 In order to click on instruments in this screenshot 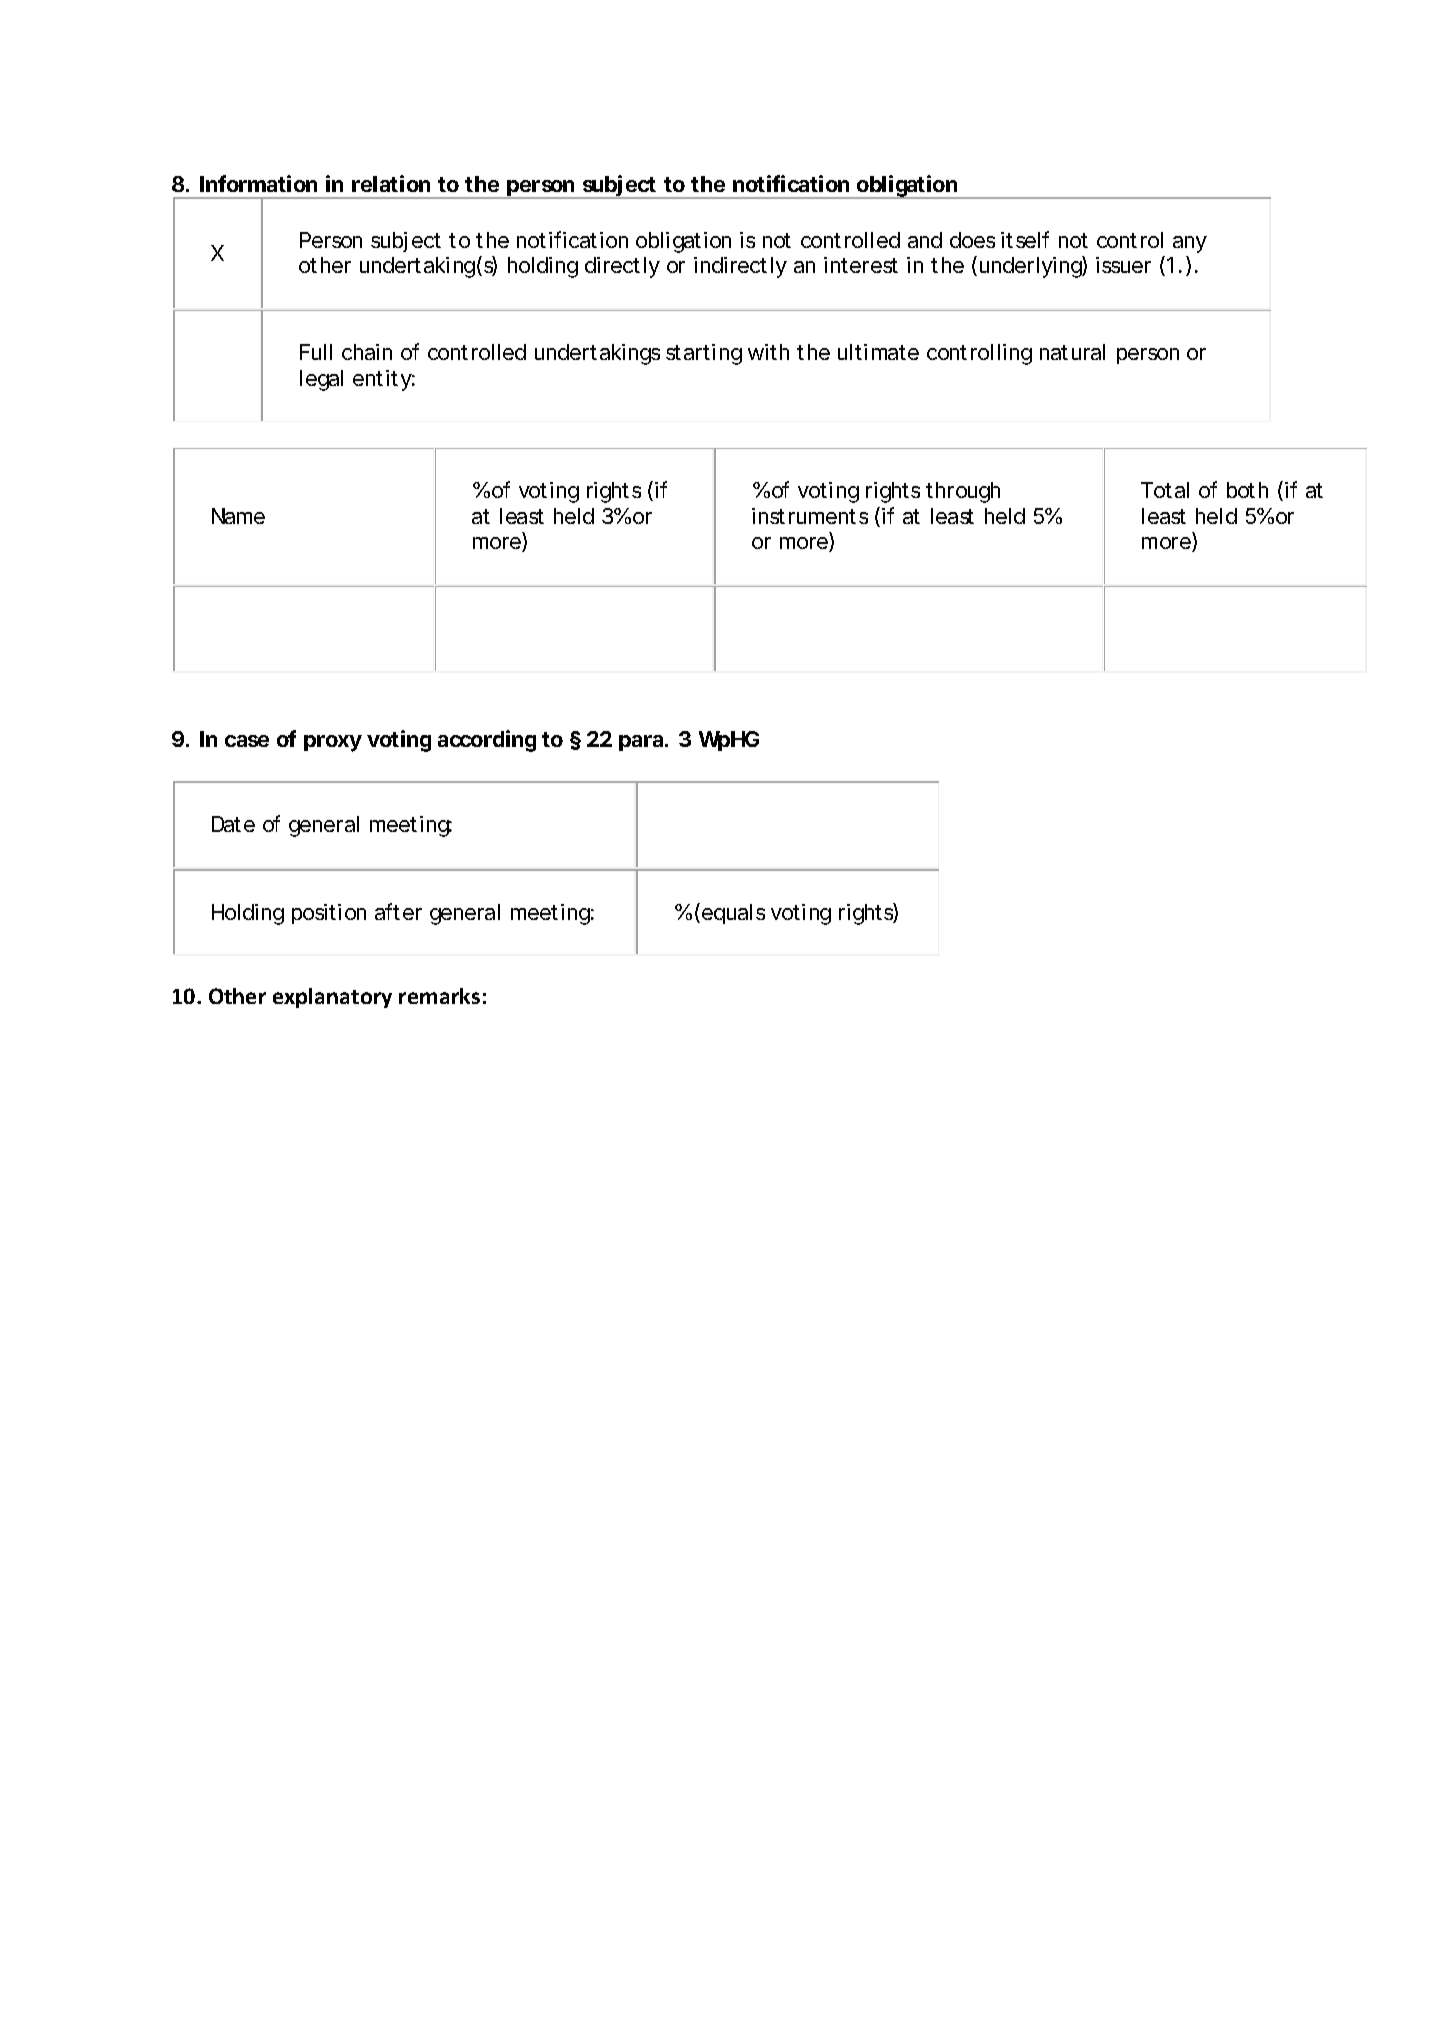, I will do `click(810, 516)`.
